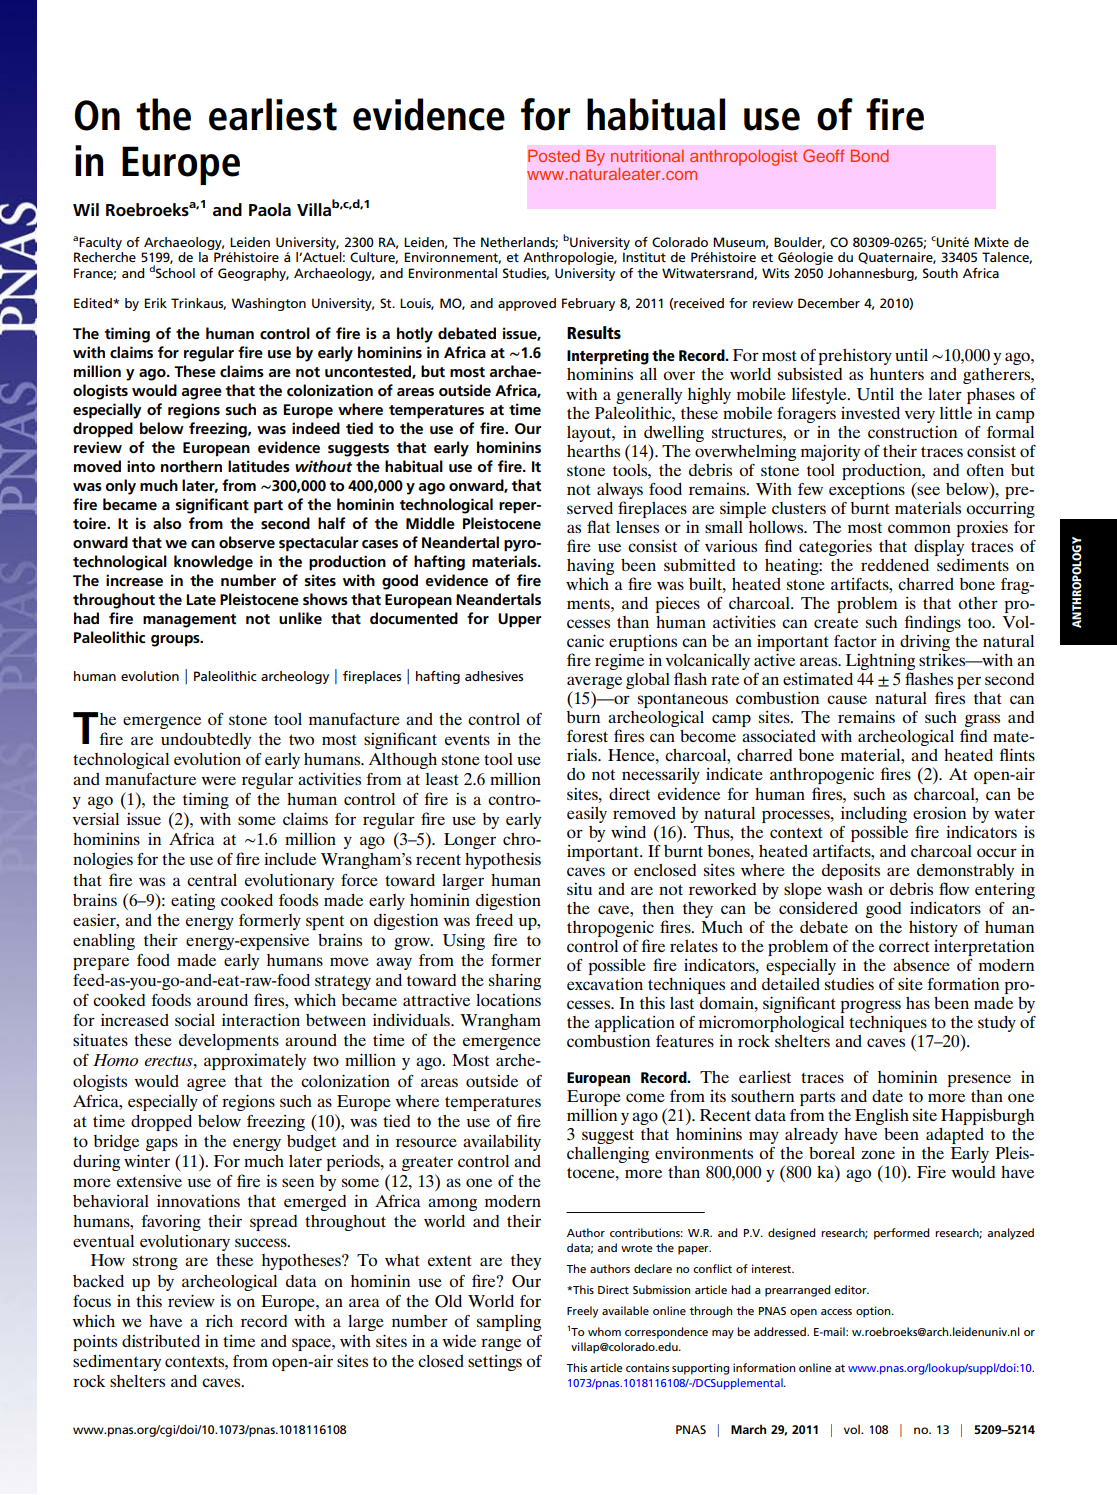  What do you see at coordinates (925, 643) in the screenshot?
I see `driving` at bounding box center [925, 643].
